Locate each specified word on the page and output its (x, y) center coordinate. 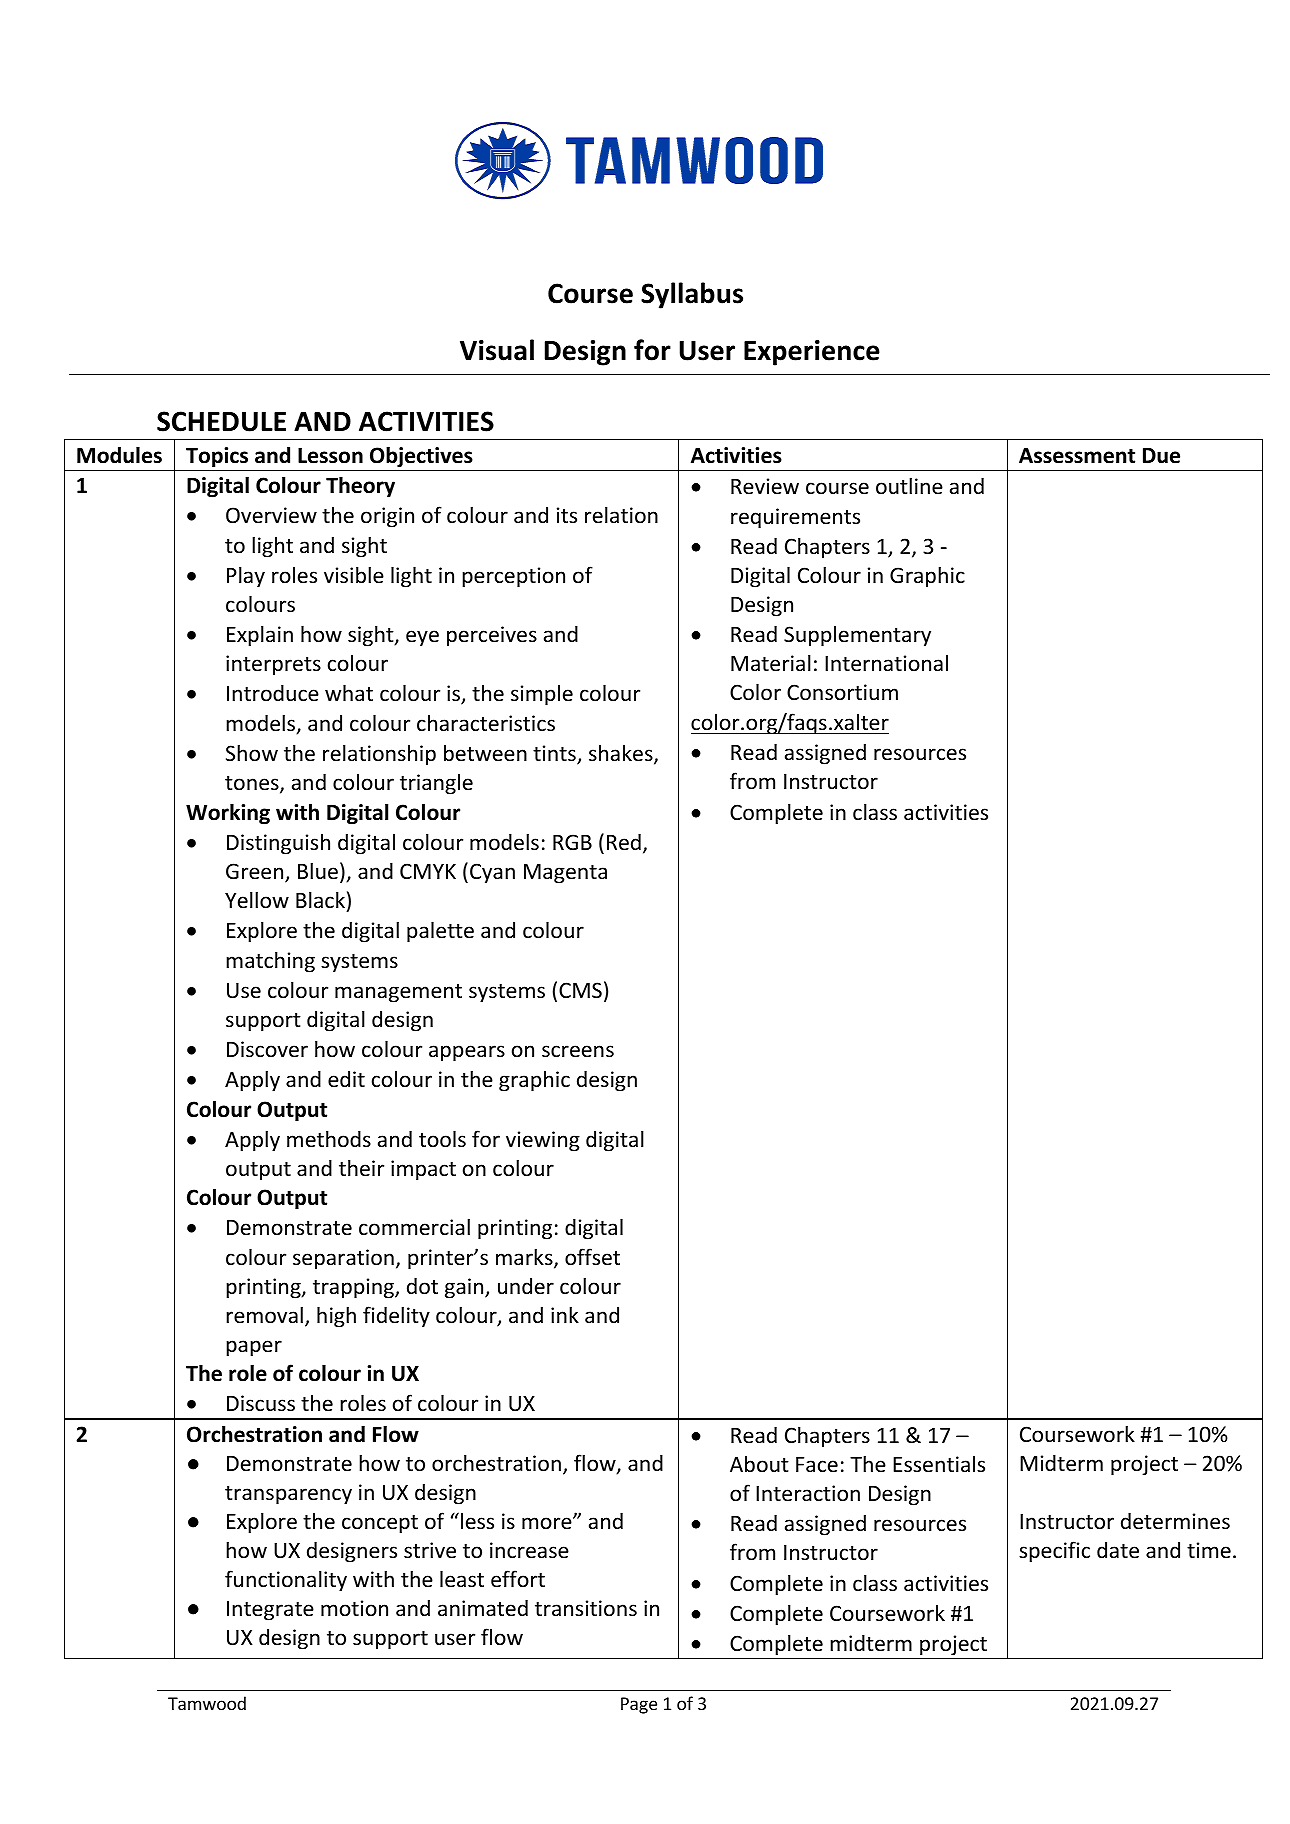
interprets (273, 665)
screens (578, 1051)
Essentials (939, 1464)
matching (270, 962)
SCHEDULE (221, 421)
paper (254, 1348)
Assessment (1077, 456)
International (886, 663)
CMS (580, 990)
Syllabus (692, 295)
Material (771, 663)
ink (565, 1314)
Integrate (270, 1611)
